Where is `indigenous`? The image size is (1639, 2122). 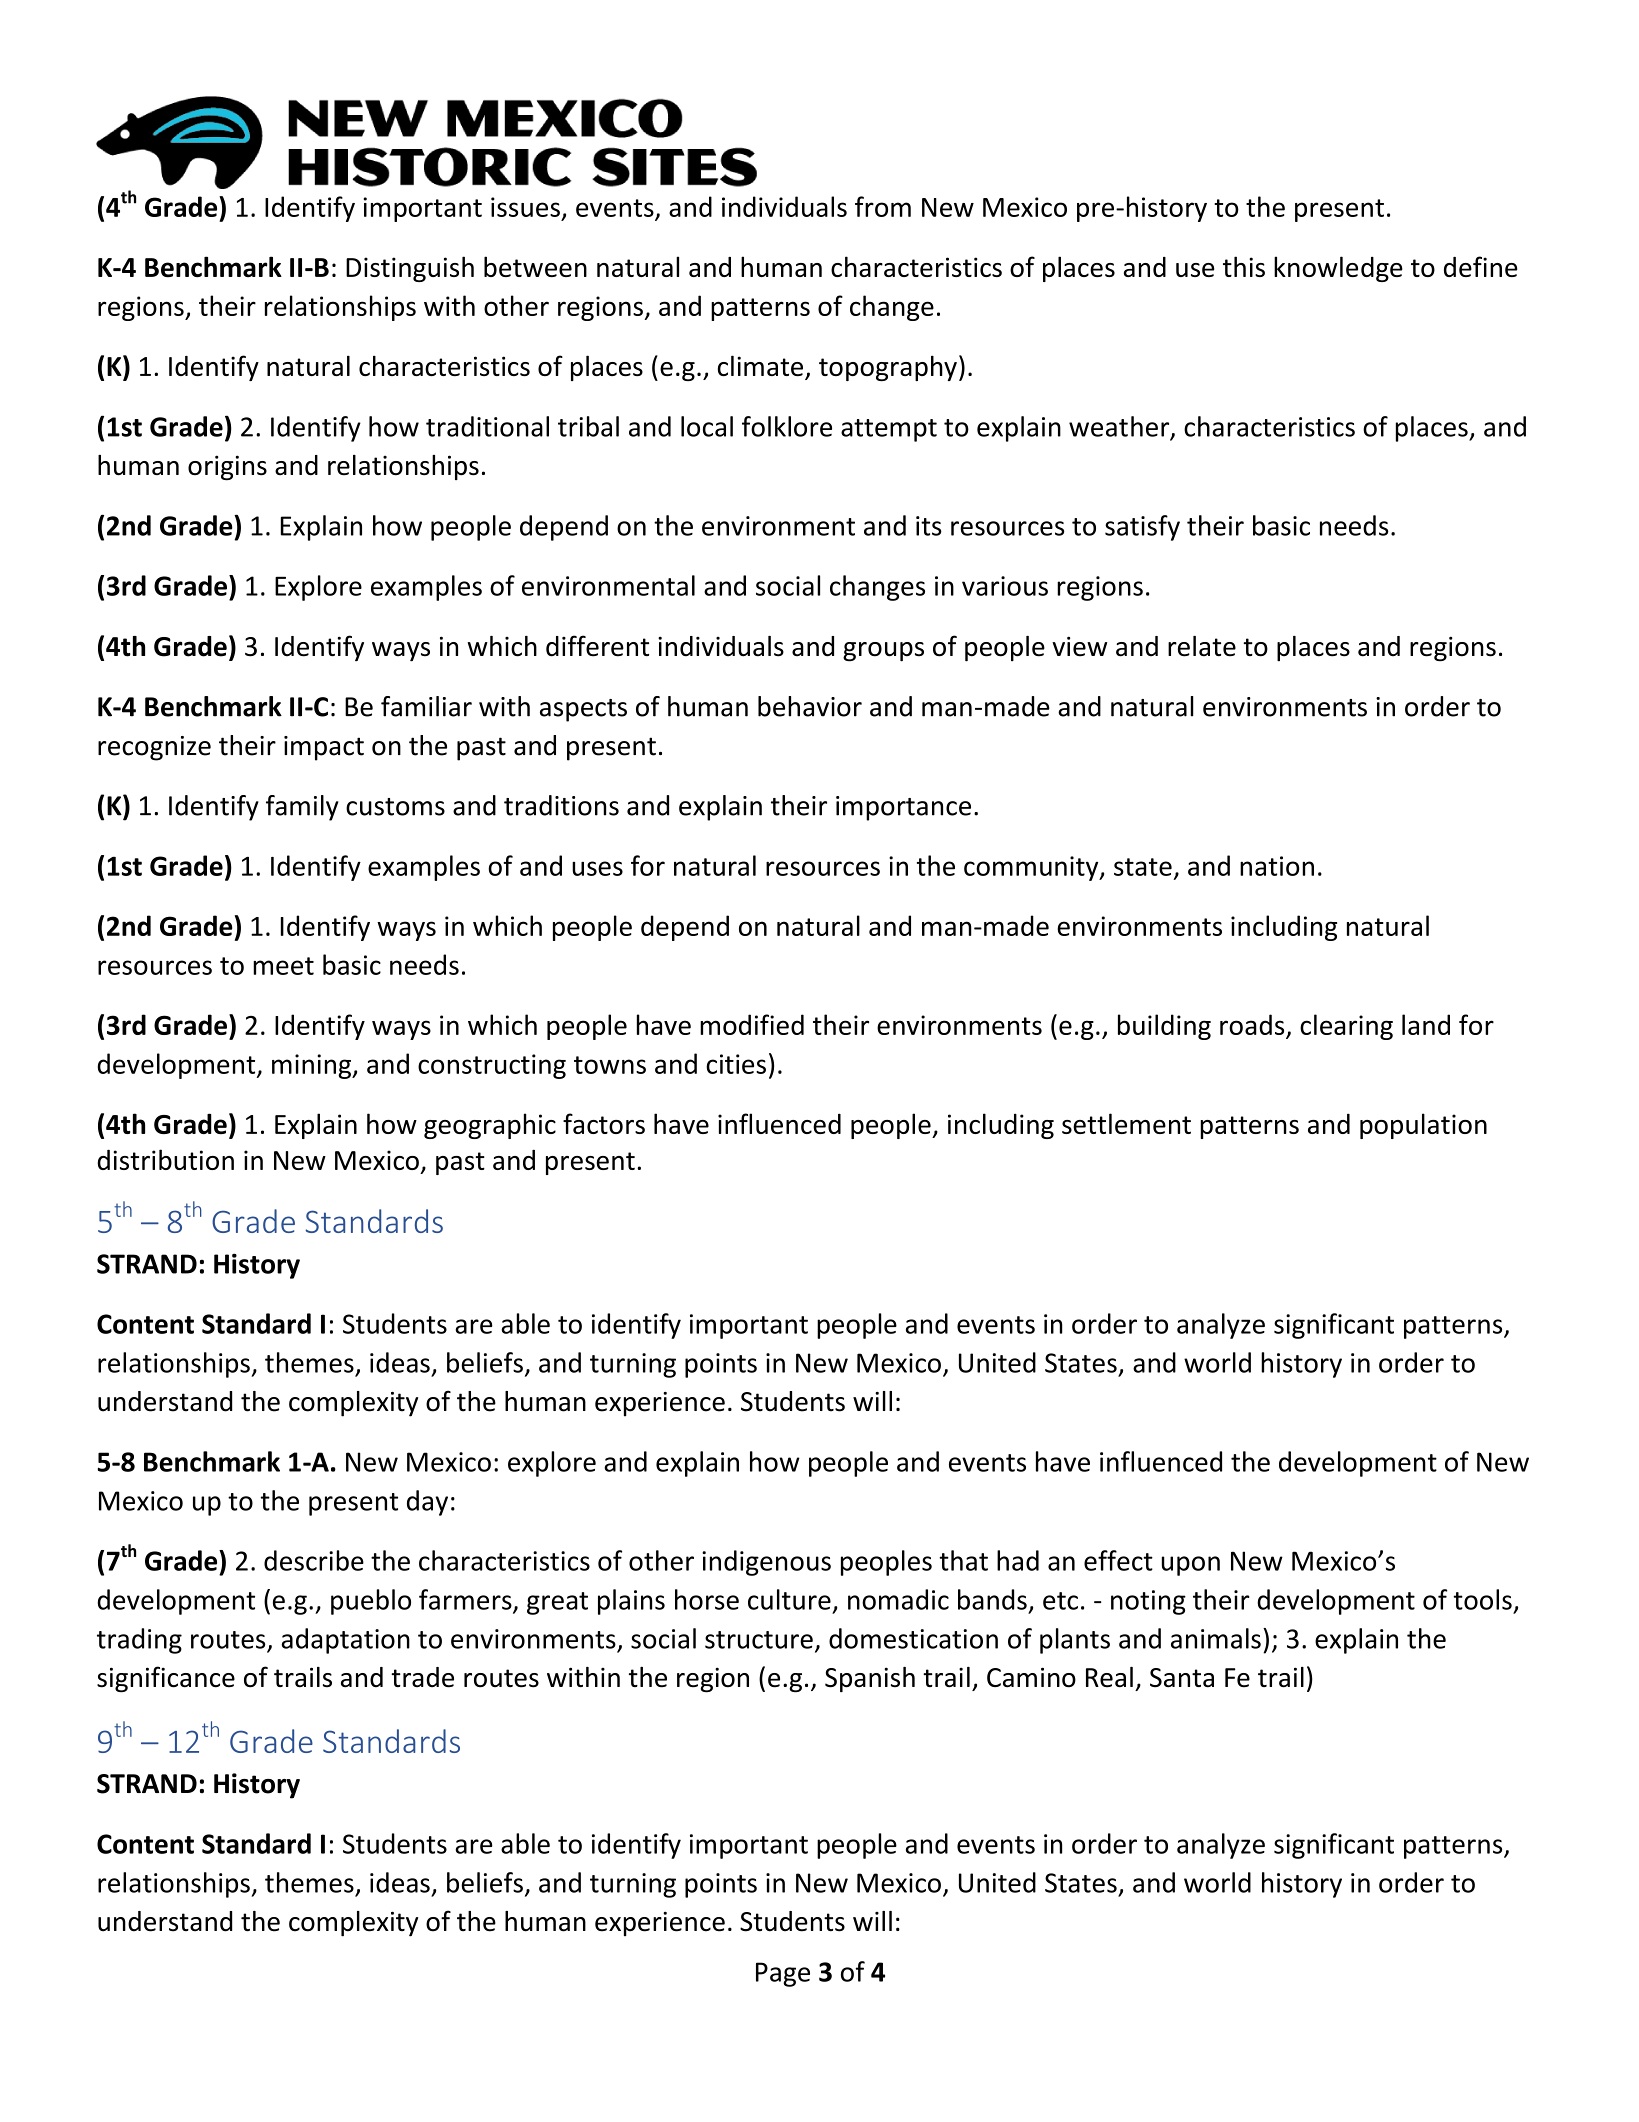
indigenous is located at coordinates (766, 1563).
